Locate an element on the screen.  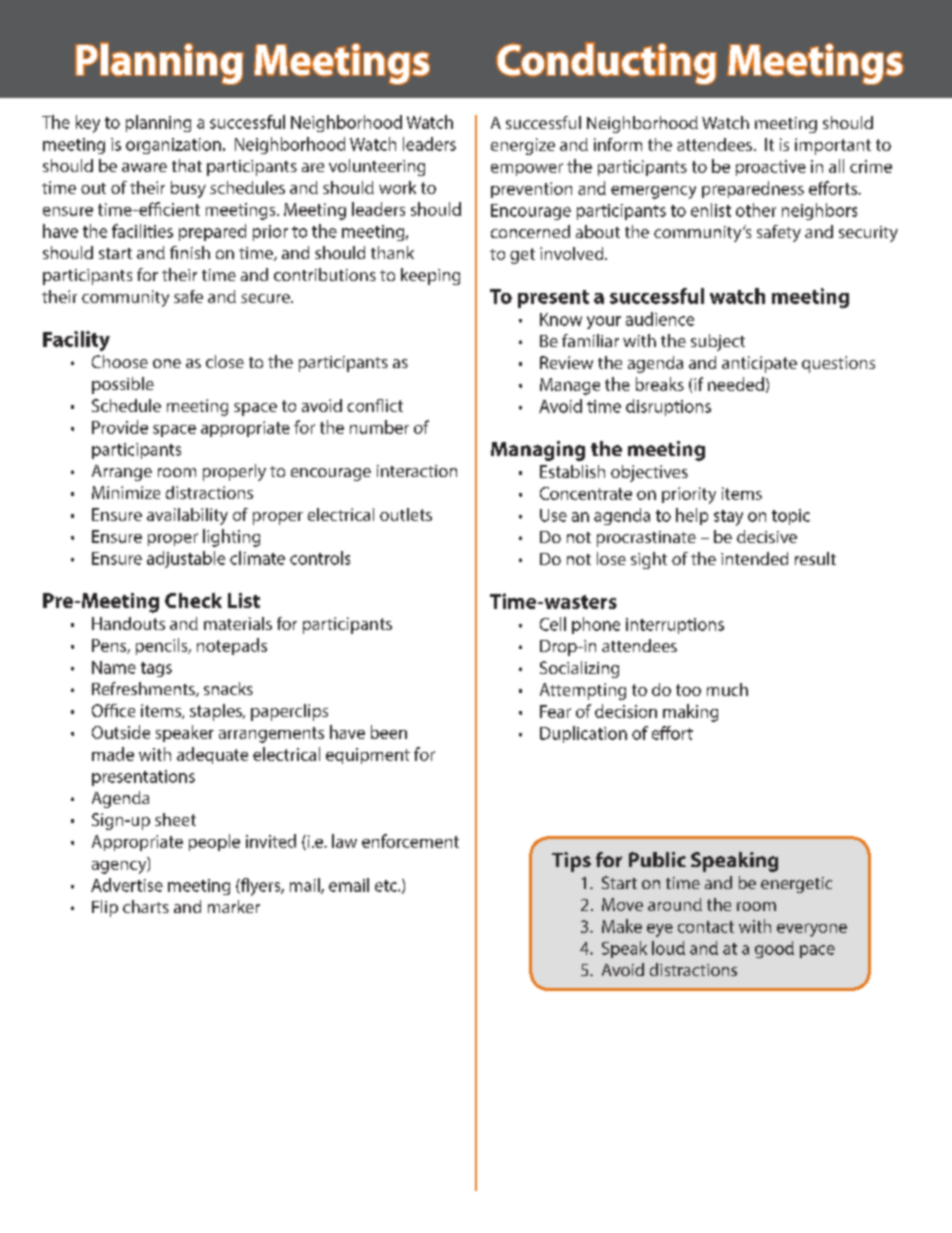
Choose is located at coordinates (120, 361).
